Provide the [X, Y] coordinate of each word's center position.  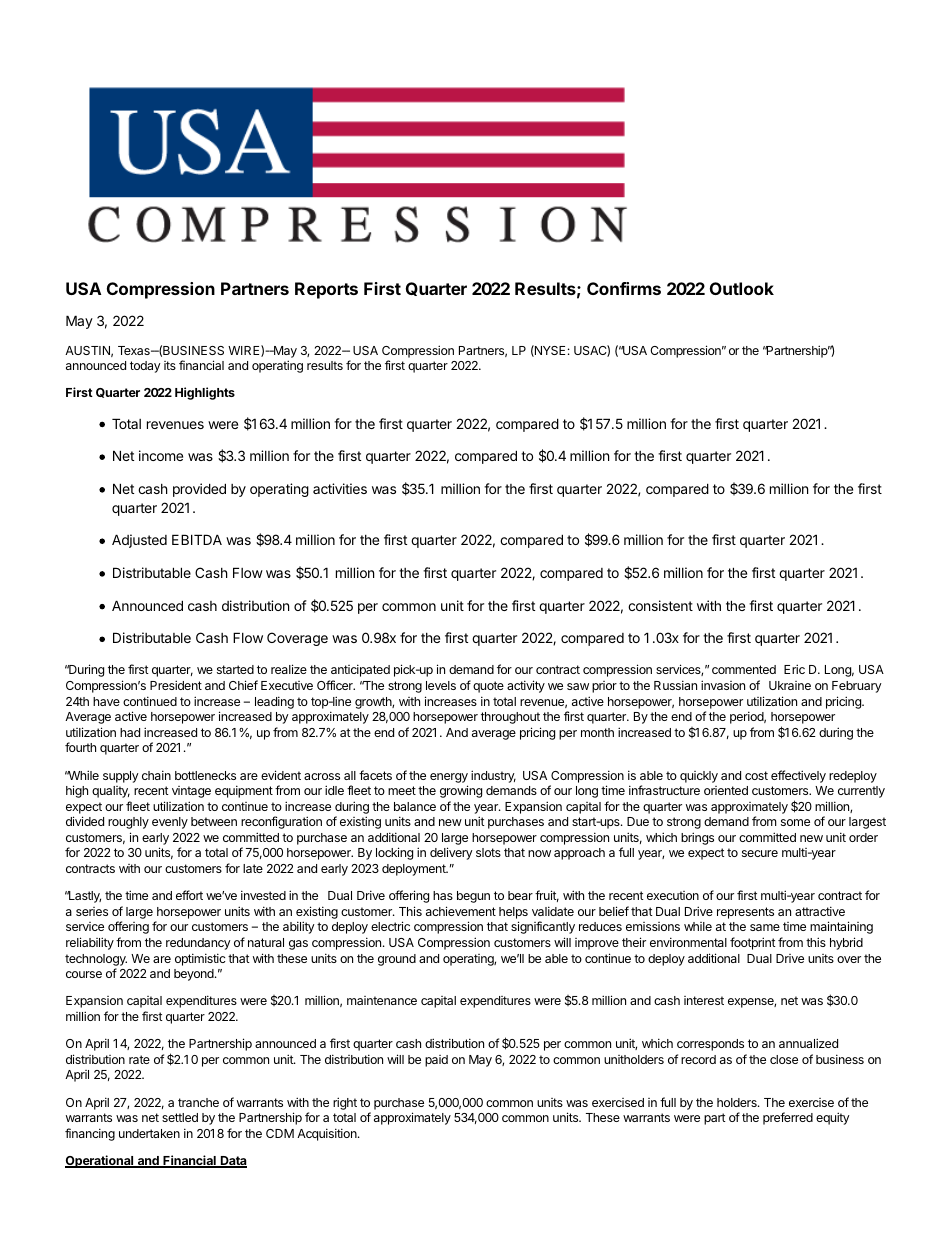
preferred [788, 1118]
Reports [326, 290]
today [145, 367]
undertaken [149, 1133]
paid [436, 1061]
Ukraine [790, 685]
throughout [510, 718]
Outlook [742, 288]
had [130, 732]
